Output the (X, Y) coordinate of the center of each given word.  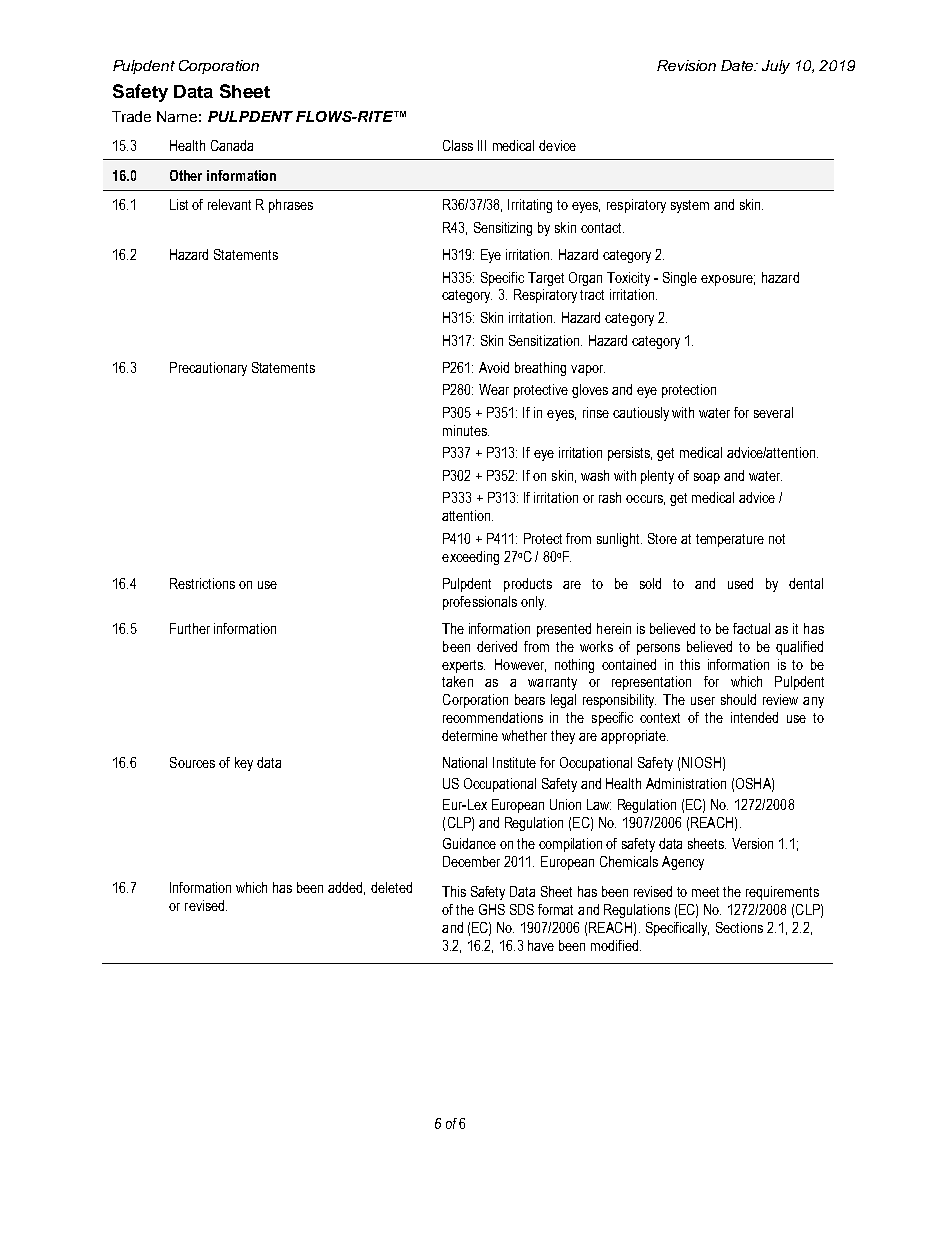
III (482, 145)
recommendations (493, 717)
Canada (232, 145)
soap (707, 478)
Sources (192, 762)
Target (546, 279)
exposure (728, 280)
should (738, 699)
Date (738, 65)
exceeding (470, 558)
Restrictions (202, 583)
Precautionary (208, 369)
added (346, 888)
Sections (739, 927)
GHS (492, 909)
